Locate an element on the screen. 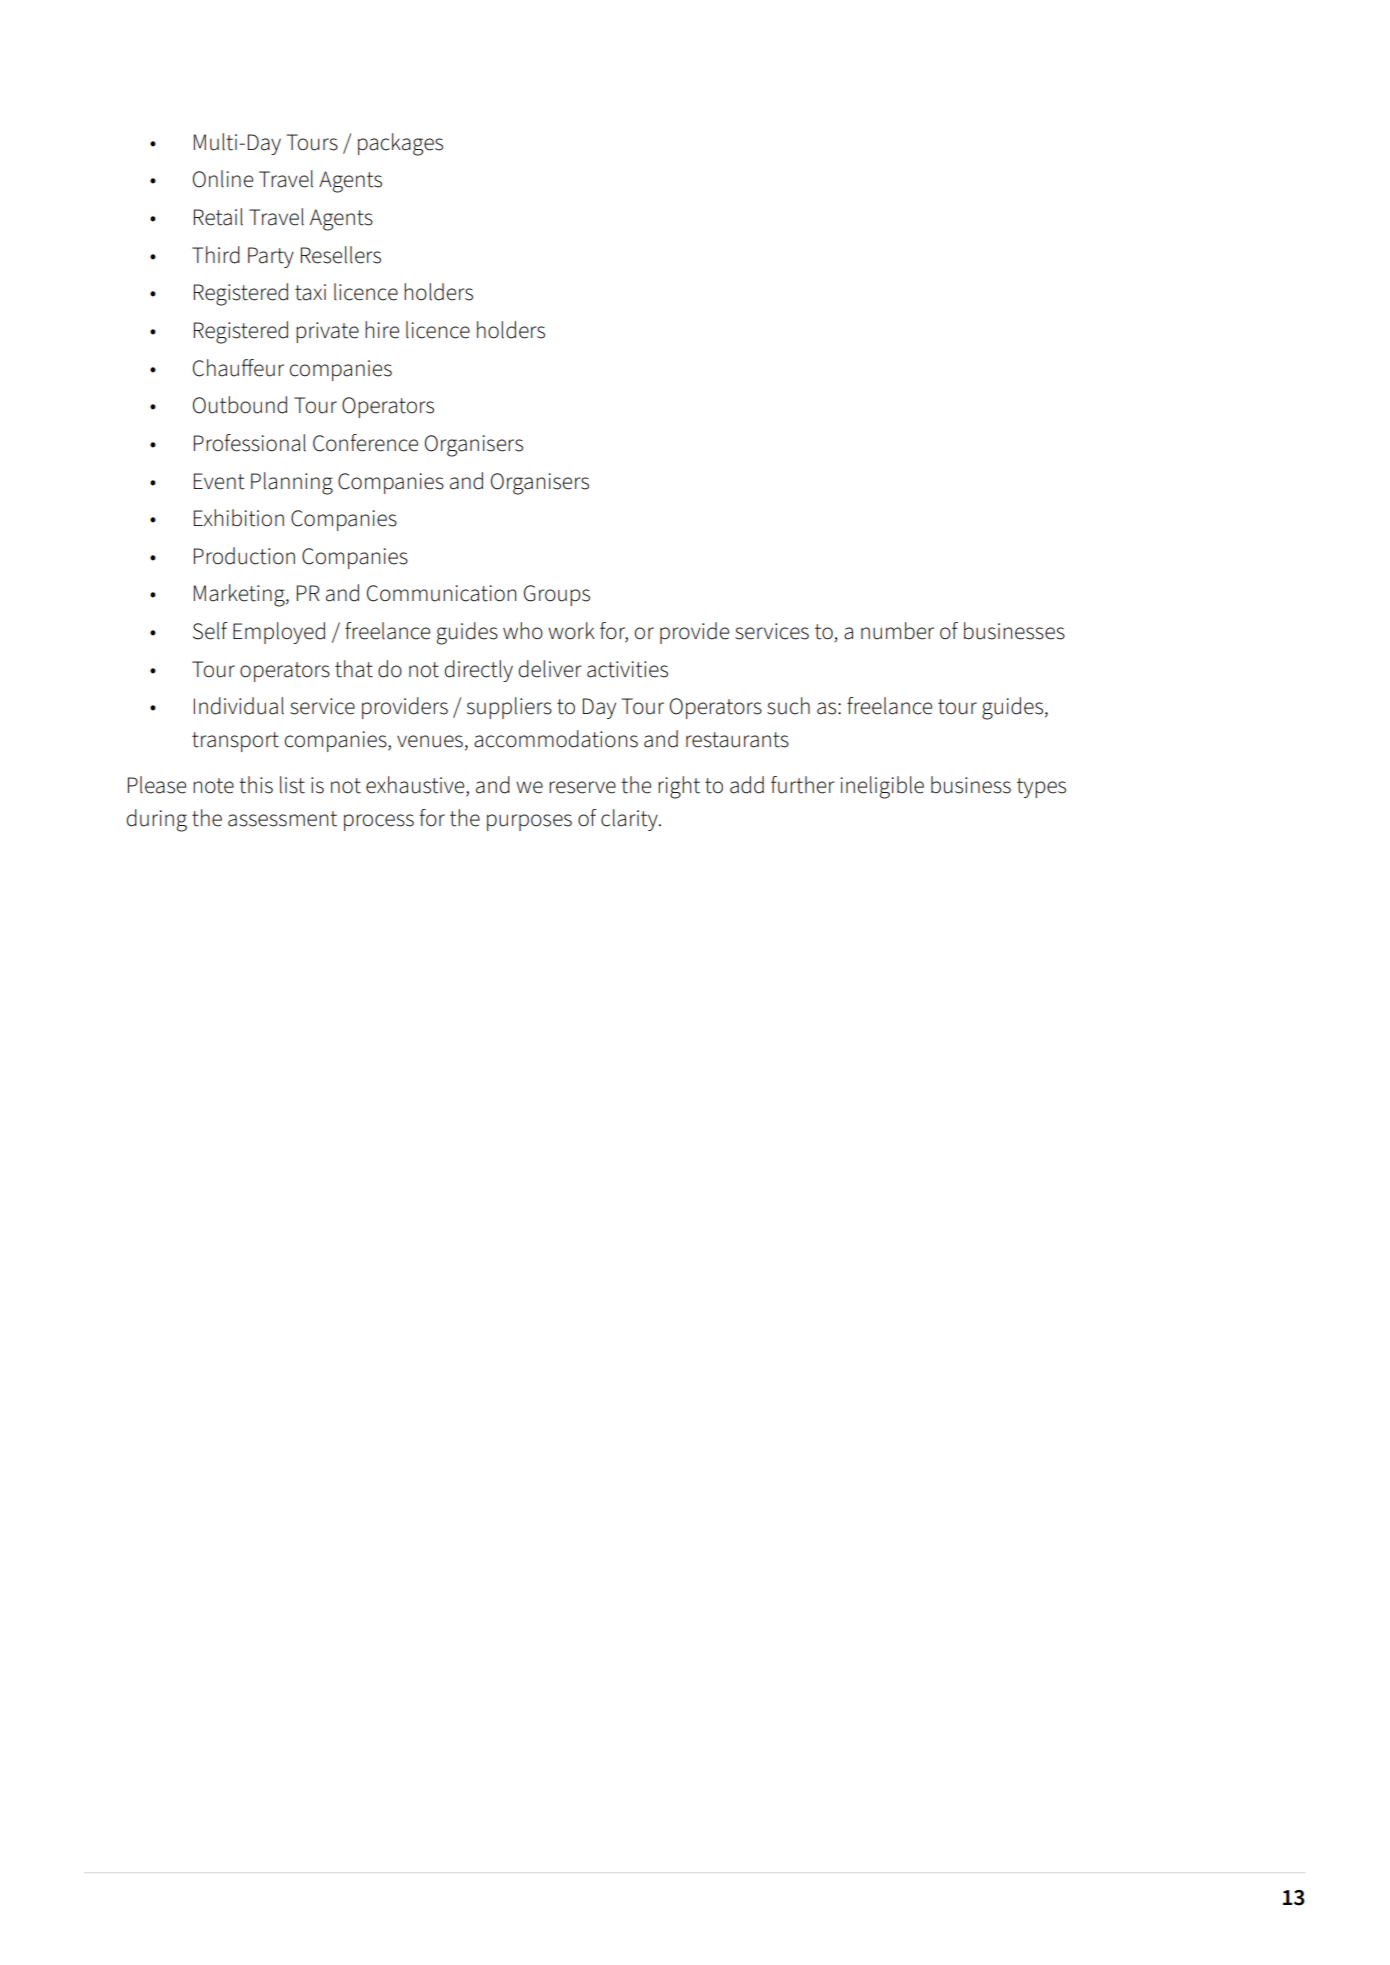 The width and height of the screenshot is (1390, 1965). this is located at coordinates (256, 785).
